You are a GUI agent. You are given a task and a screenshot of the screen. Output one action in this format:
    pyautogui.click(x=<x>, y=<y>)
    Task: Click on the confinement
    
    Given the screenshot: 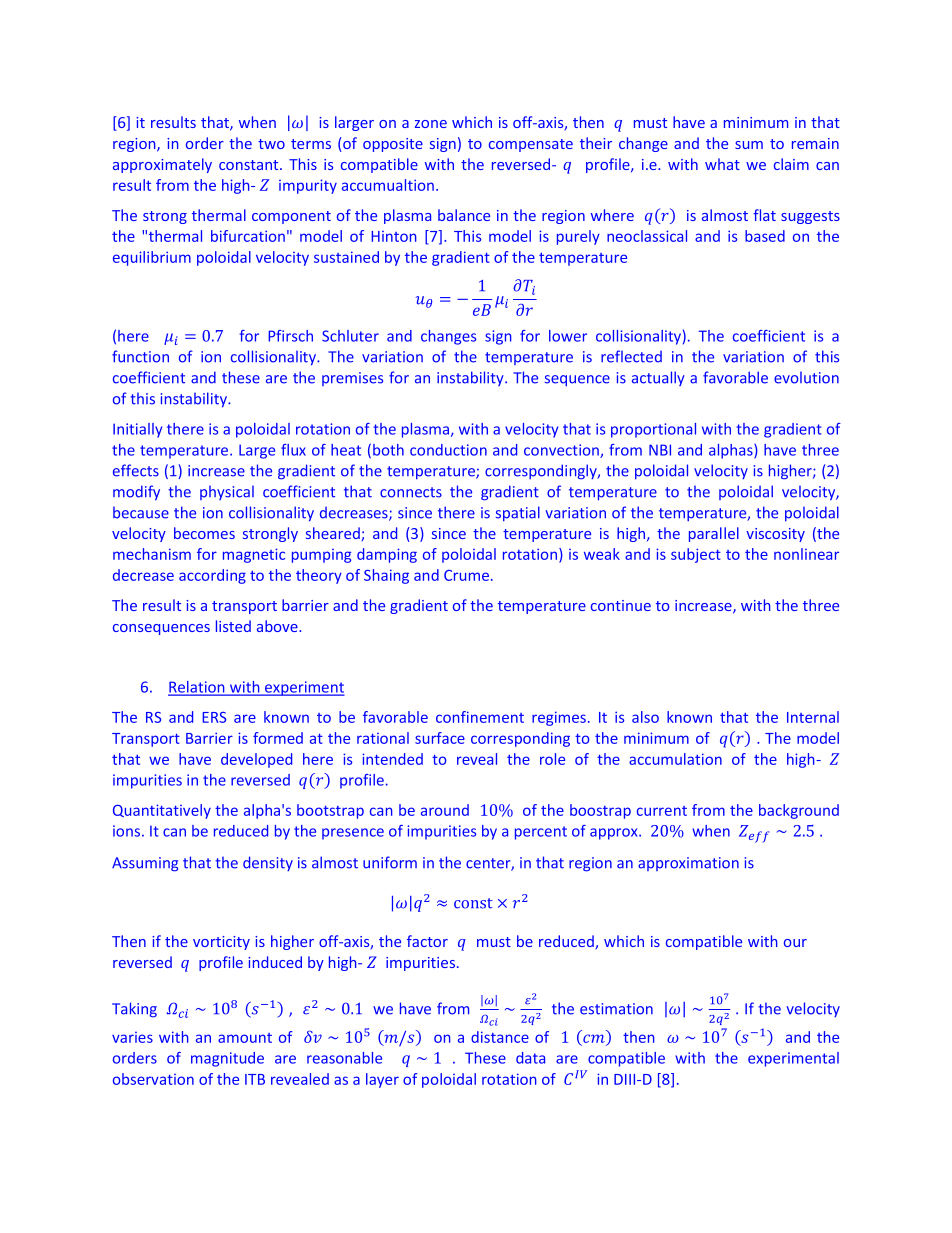 What is the action you would take?
    pyautogui.click(x=480, y=717)
